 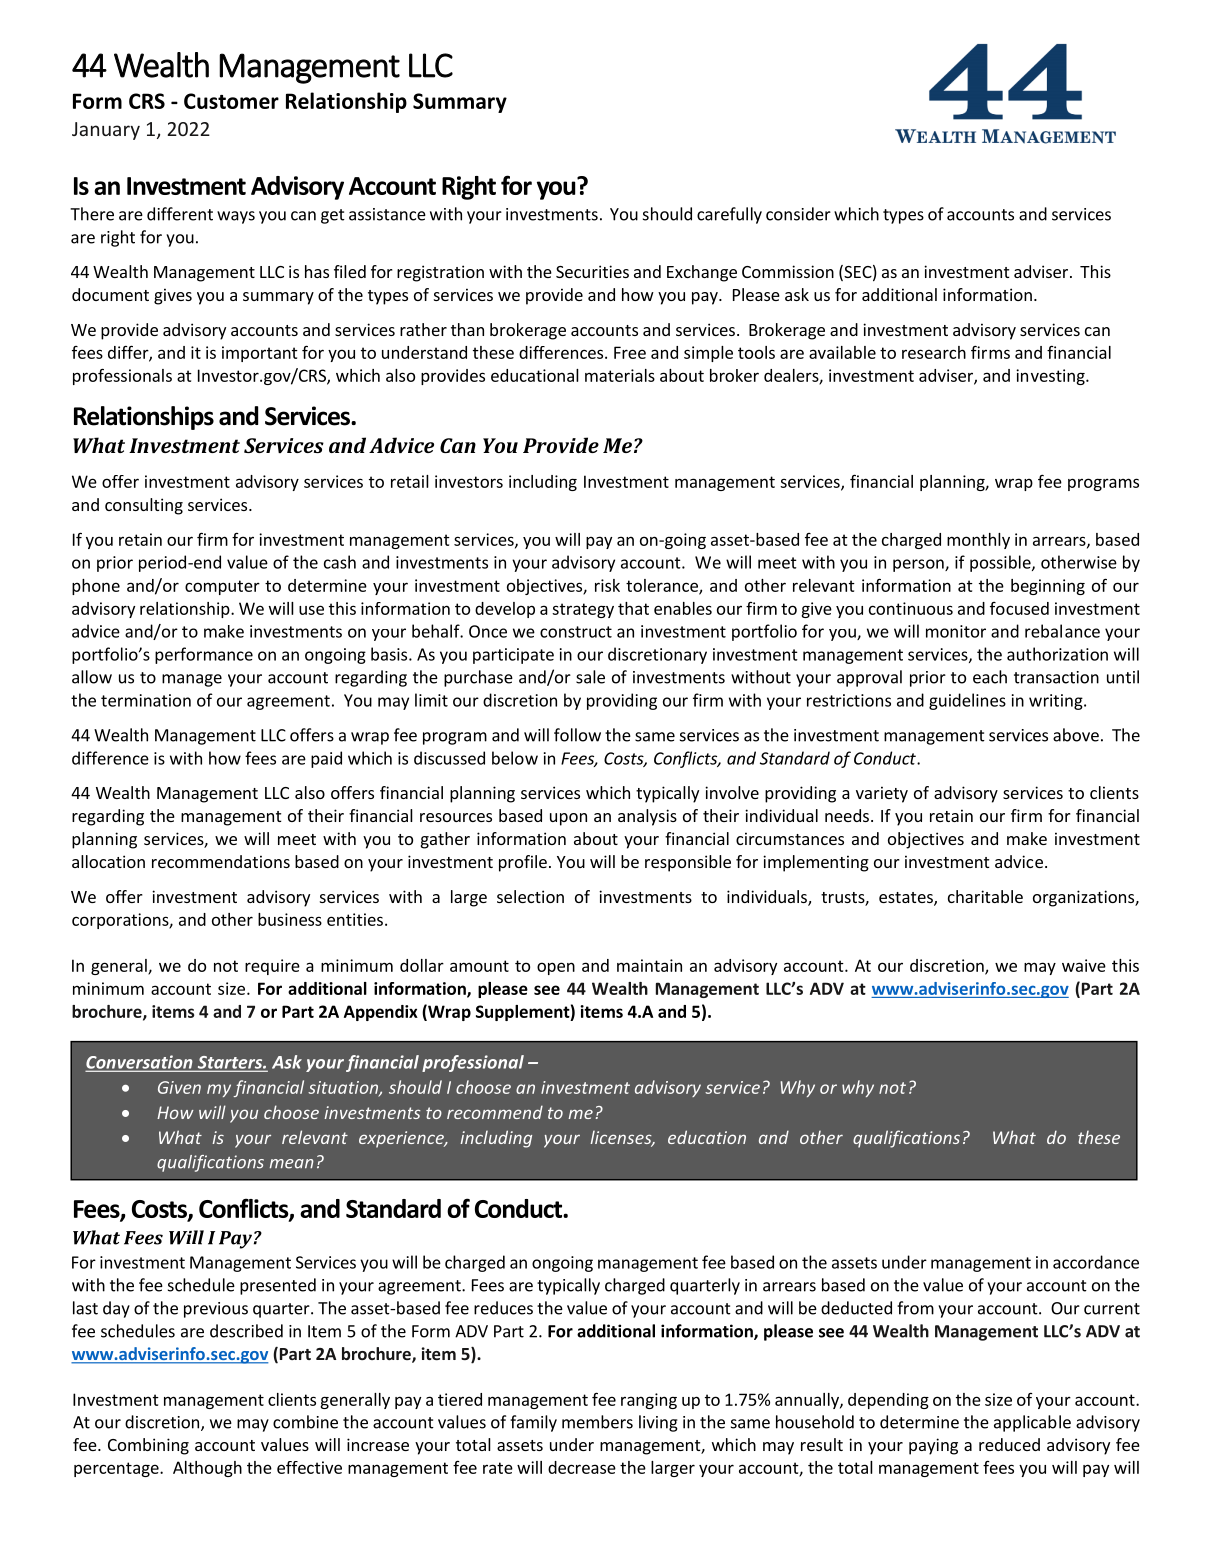 What do you see at coordinates (798, 214) in the screenshot?
I see `consider` at bounding box center [798, 214].
